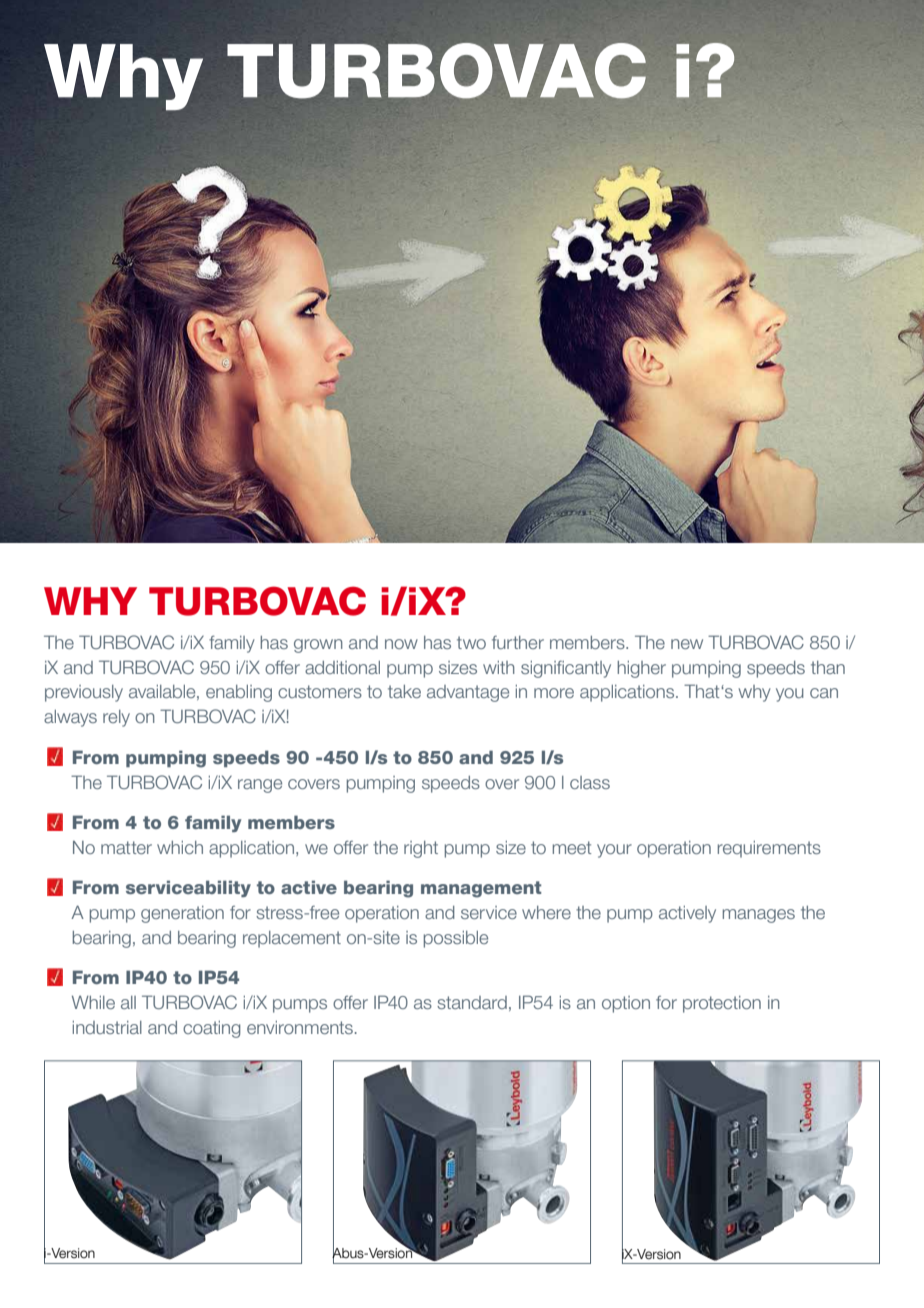  I want to click on grown, so click(318, 646).
